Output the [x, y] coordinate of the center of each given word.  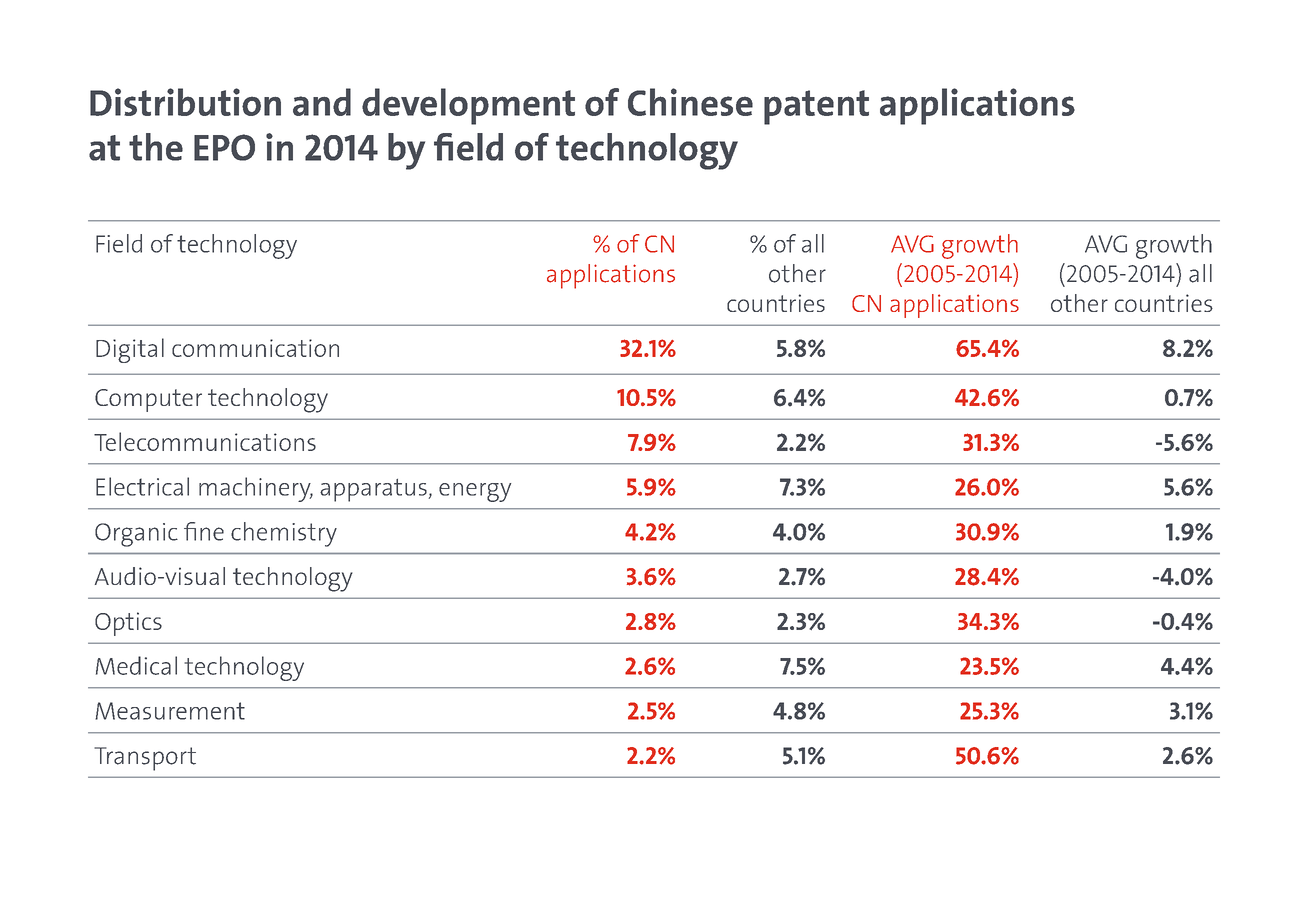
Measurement [170, 711]
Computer [148, 400]
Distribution [185, 102]
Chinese [690, 102]
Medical [136, 665]
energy [475, 492]
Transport [145, 759]
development [468, 106]
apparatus [374, 490]
